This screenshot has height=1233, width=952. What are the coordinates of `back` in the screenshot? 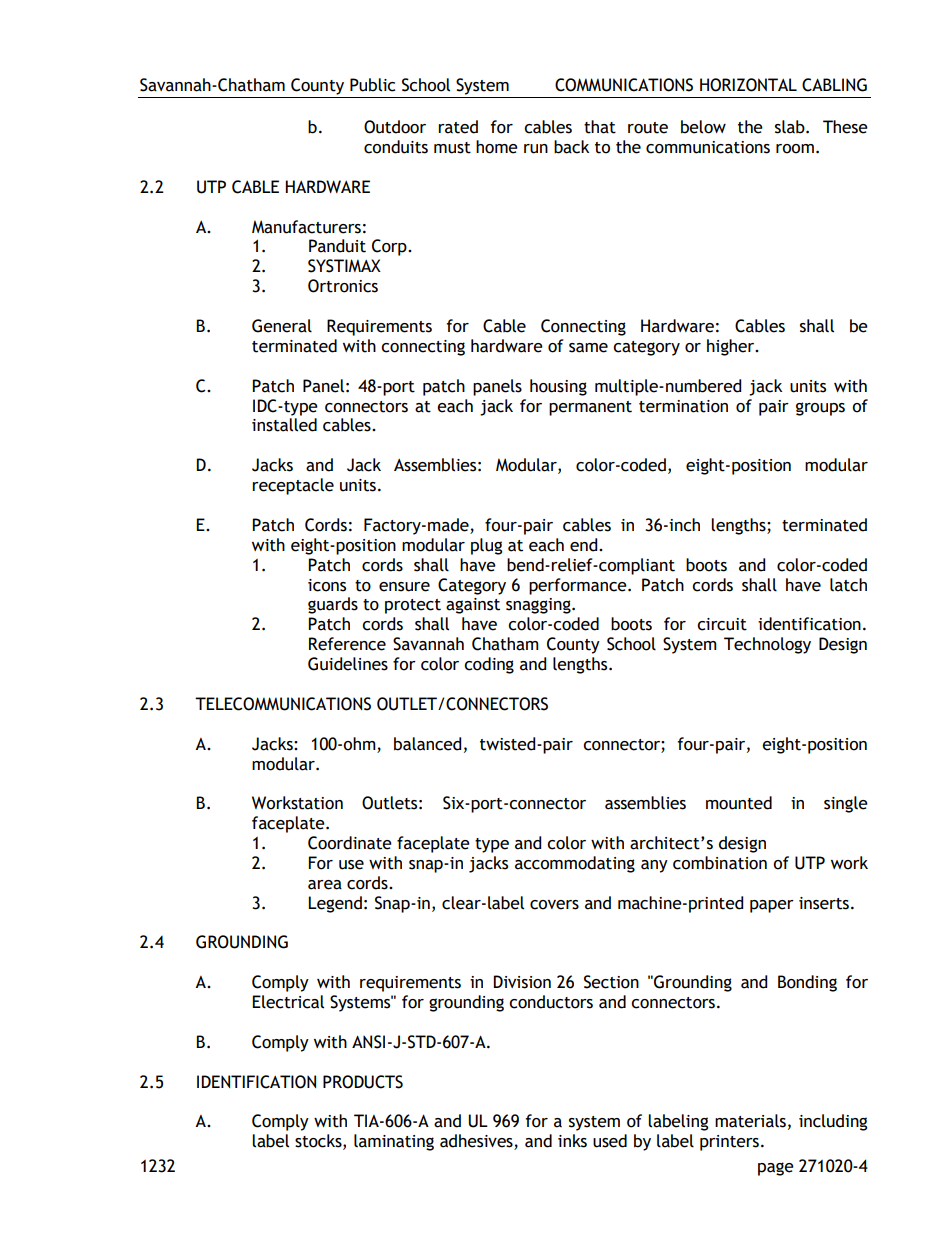 It's located at (571, 147).
